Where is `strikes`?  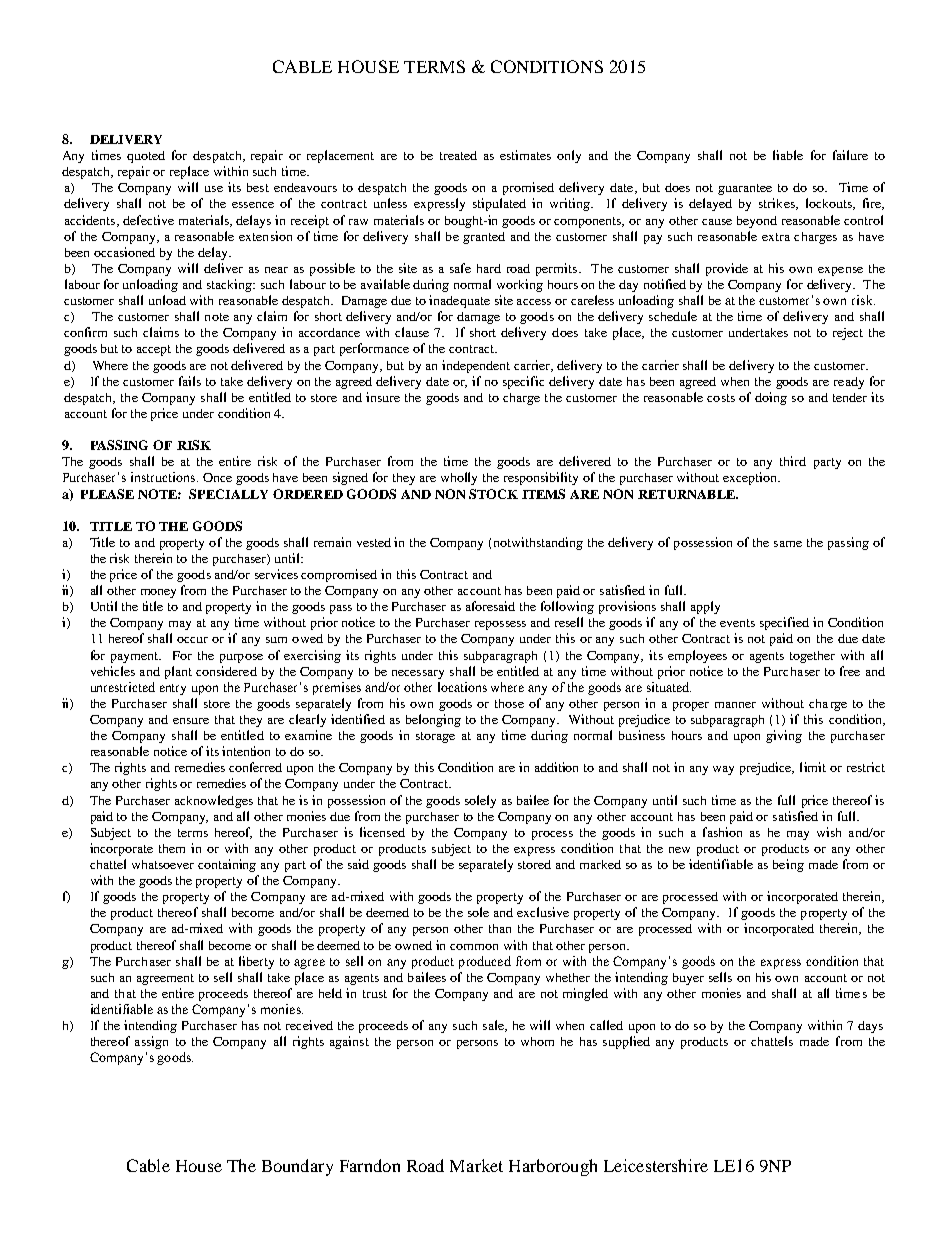 strikes is located at coordinates (778, 204).
